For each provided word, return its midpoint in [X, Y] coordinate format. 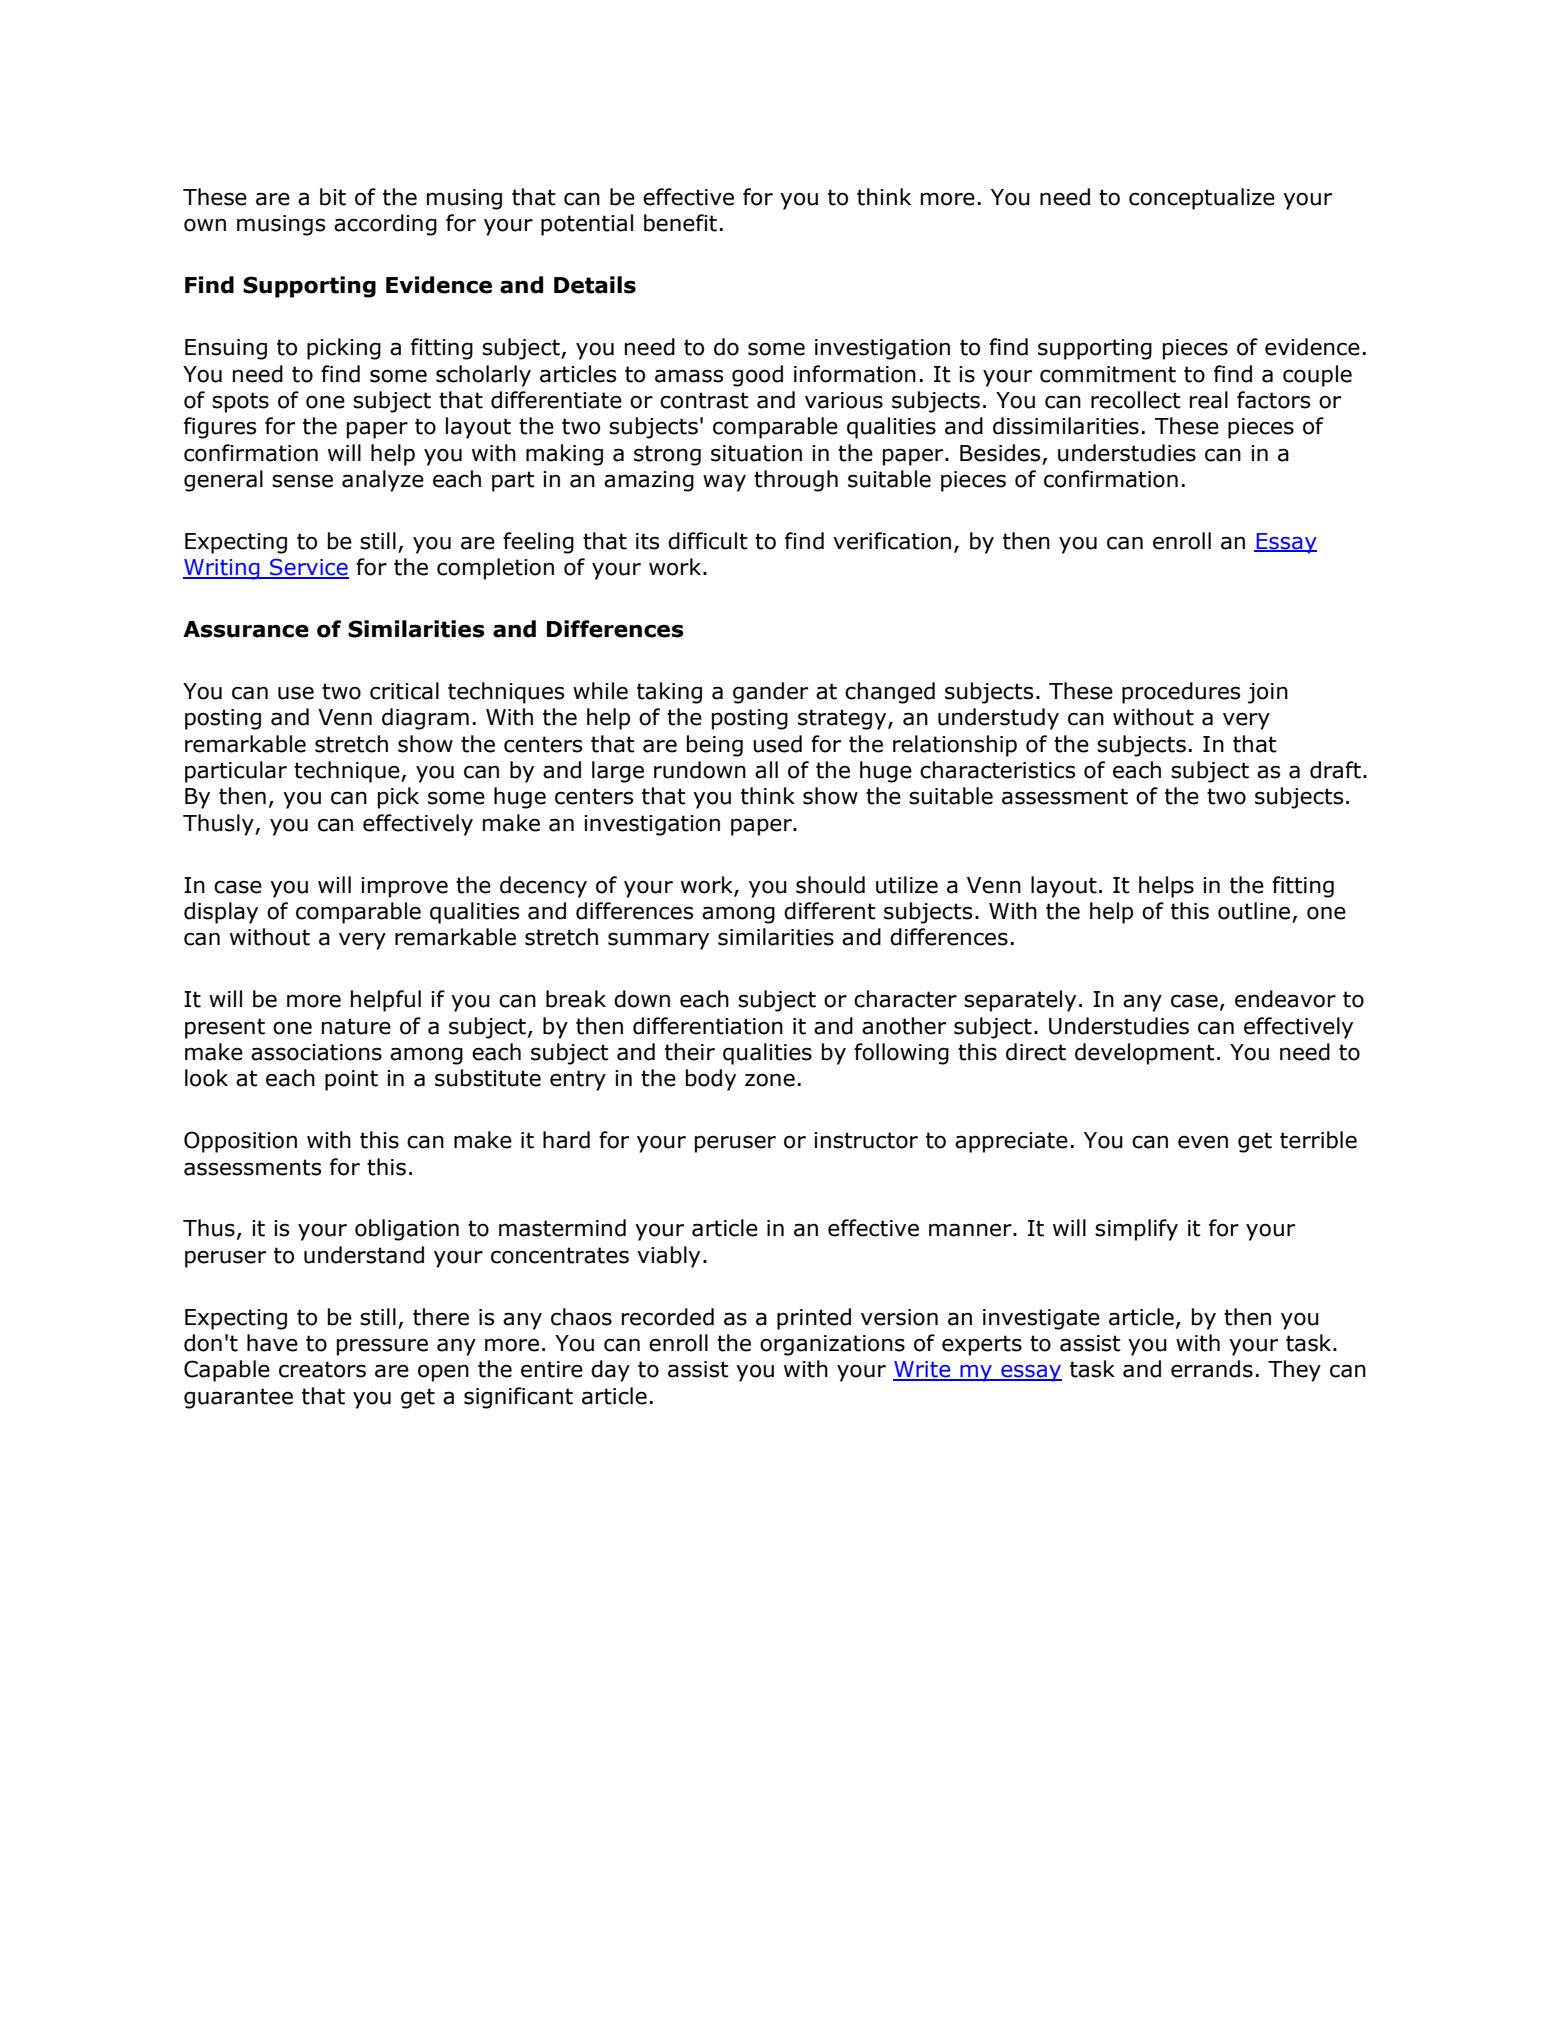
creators [322, 1369]
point [351, 1080]
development [1145, 1054]
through [796, 481]
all [766, 770]
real [1209, 400]
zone [770, 1080]
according [385, 225]
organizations [832, 1345]
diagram [425, 719]
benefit [680, 223]
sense [302, 481]
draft [1335, 770]
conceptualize [1202, 199]
